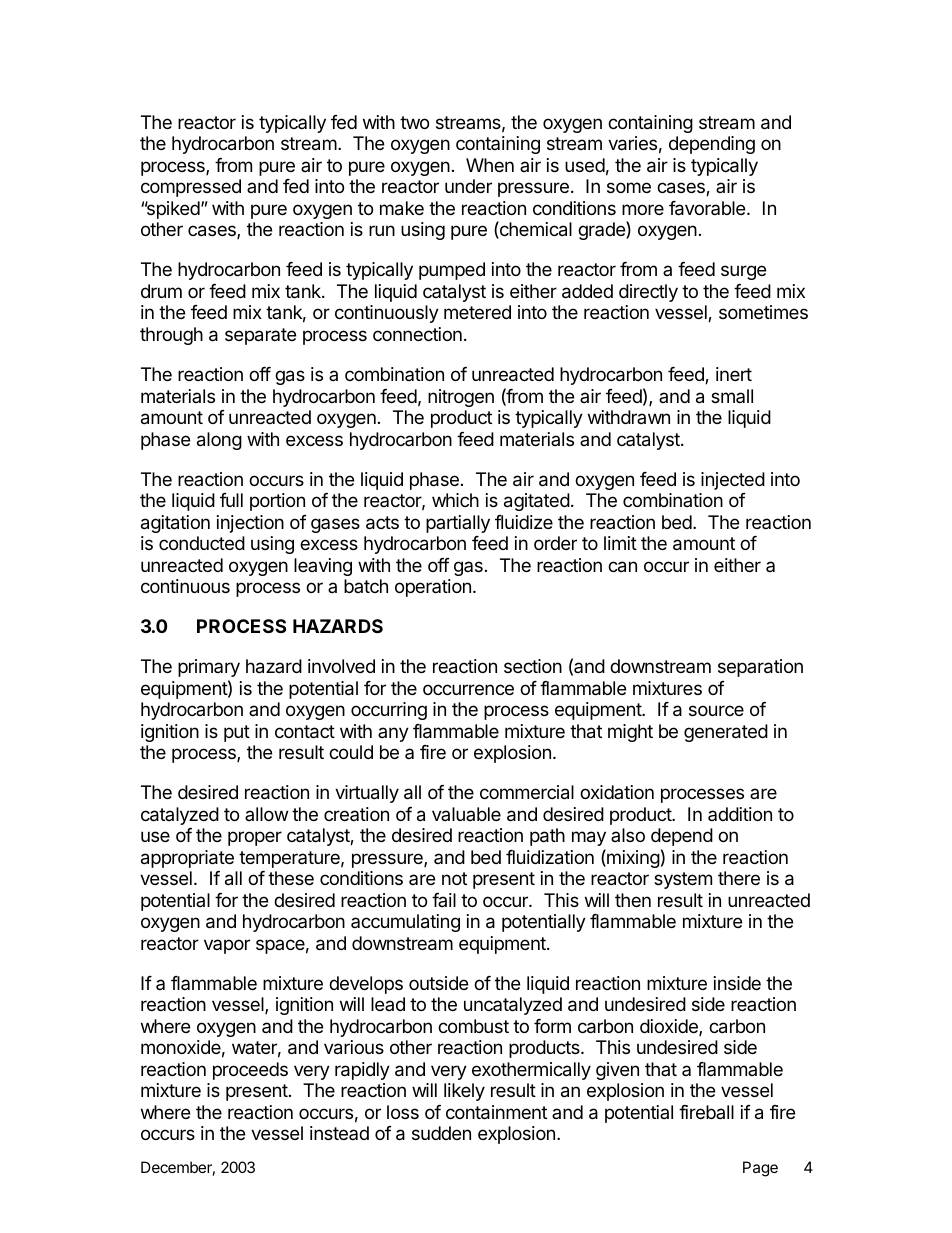 This screenshot has height=1233, width=952. Describe the element at coordinates (250, 1071) in the screenshot. I see `proceeds` at that location.
